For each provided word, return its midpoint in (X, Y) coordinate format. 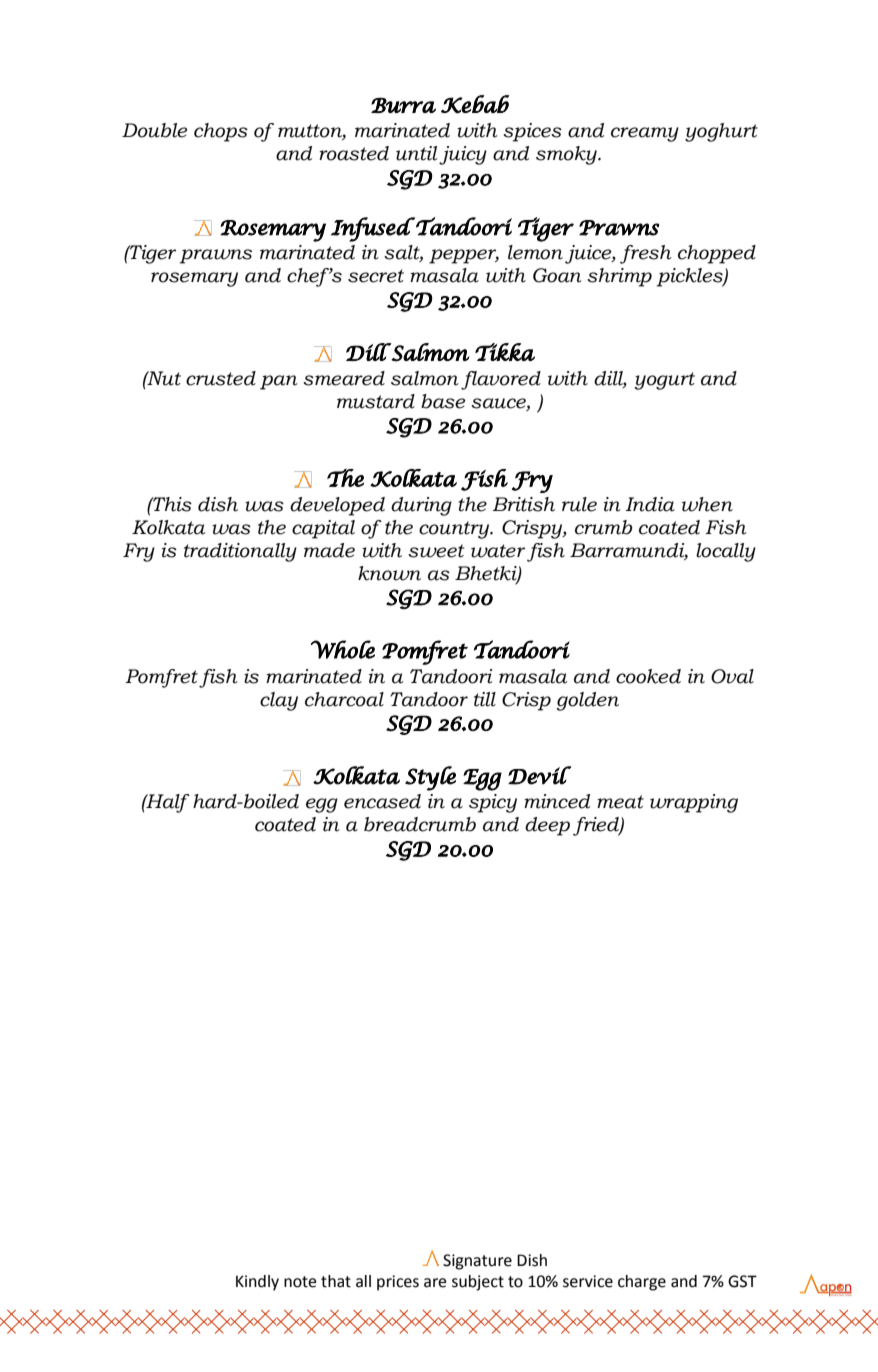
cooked (648, 676)
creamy (645, 134)
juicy (463, 155)
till (485, 699)
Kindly (257, 1283)
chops (221, 132)
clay (279, 701)
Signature (477, 1262)
